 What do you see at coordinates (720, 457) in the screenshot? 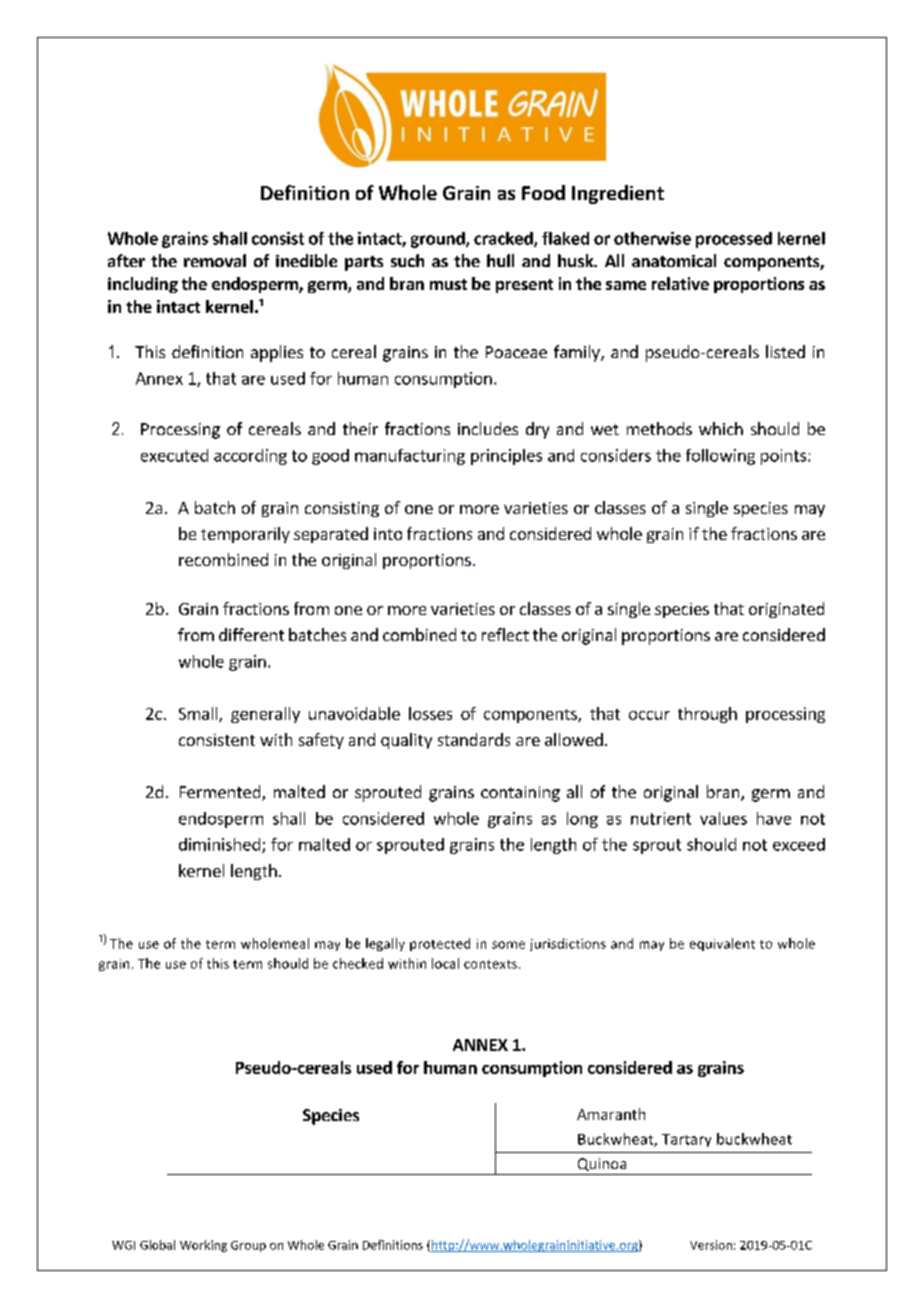
I see `following` at bounding box center [720, 457].
